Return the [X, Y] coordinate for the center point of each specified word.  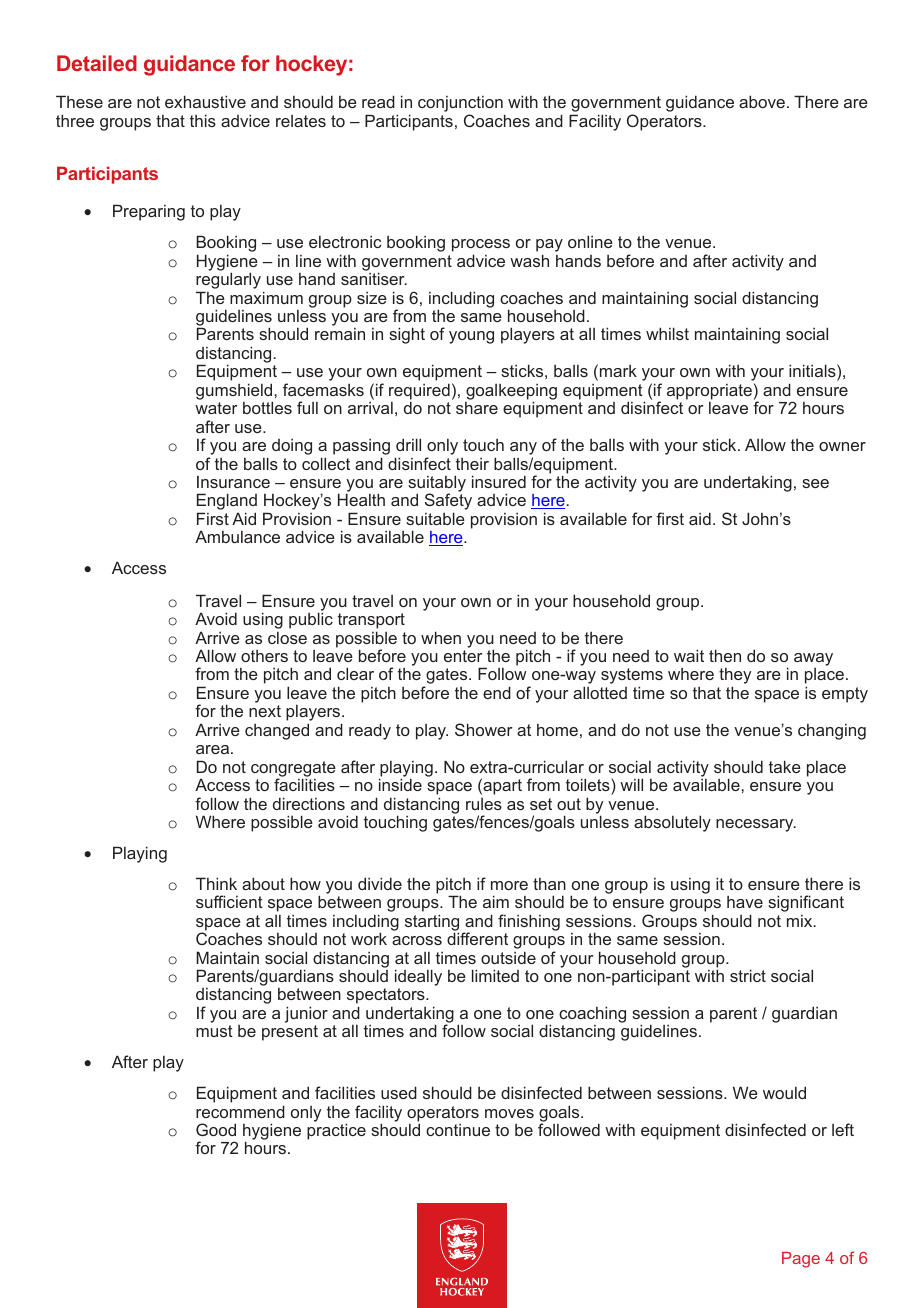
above [762, 101]
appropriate [709, 392]
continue [458, 1130]
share [477, 408]
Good [216, 1129]
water [216, 408]
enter [463, 656]
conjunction [461, 105]
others [264, 656]
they [735, 677]
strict [748, 975]
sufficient [229, 901]
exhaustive [205, 101]
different [477, 938]
